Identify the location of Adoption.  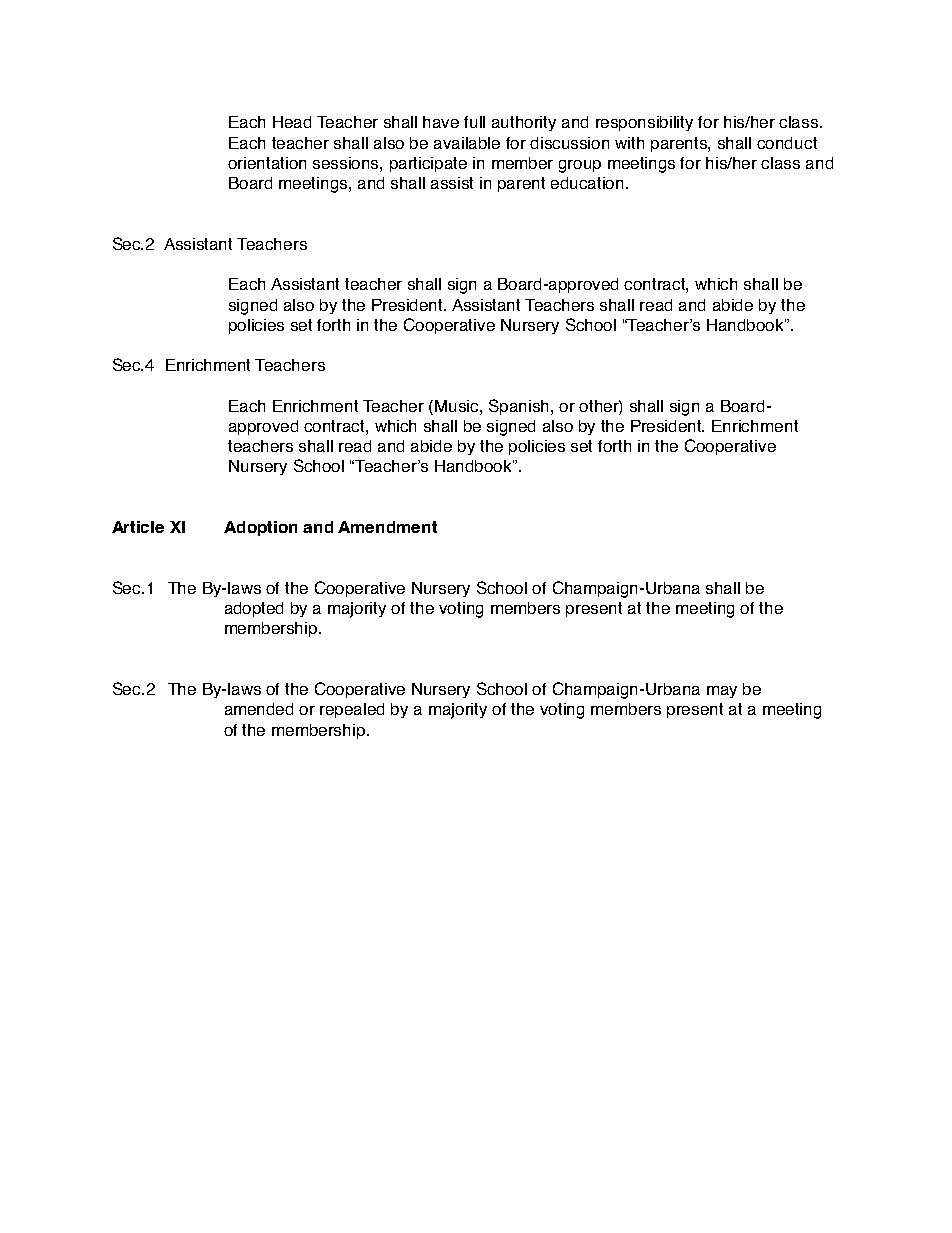
(260, 528).
